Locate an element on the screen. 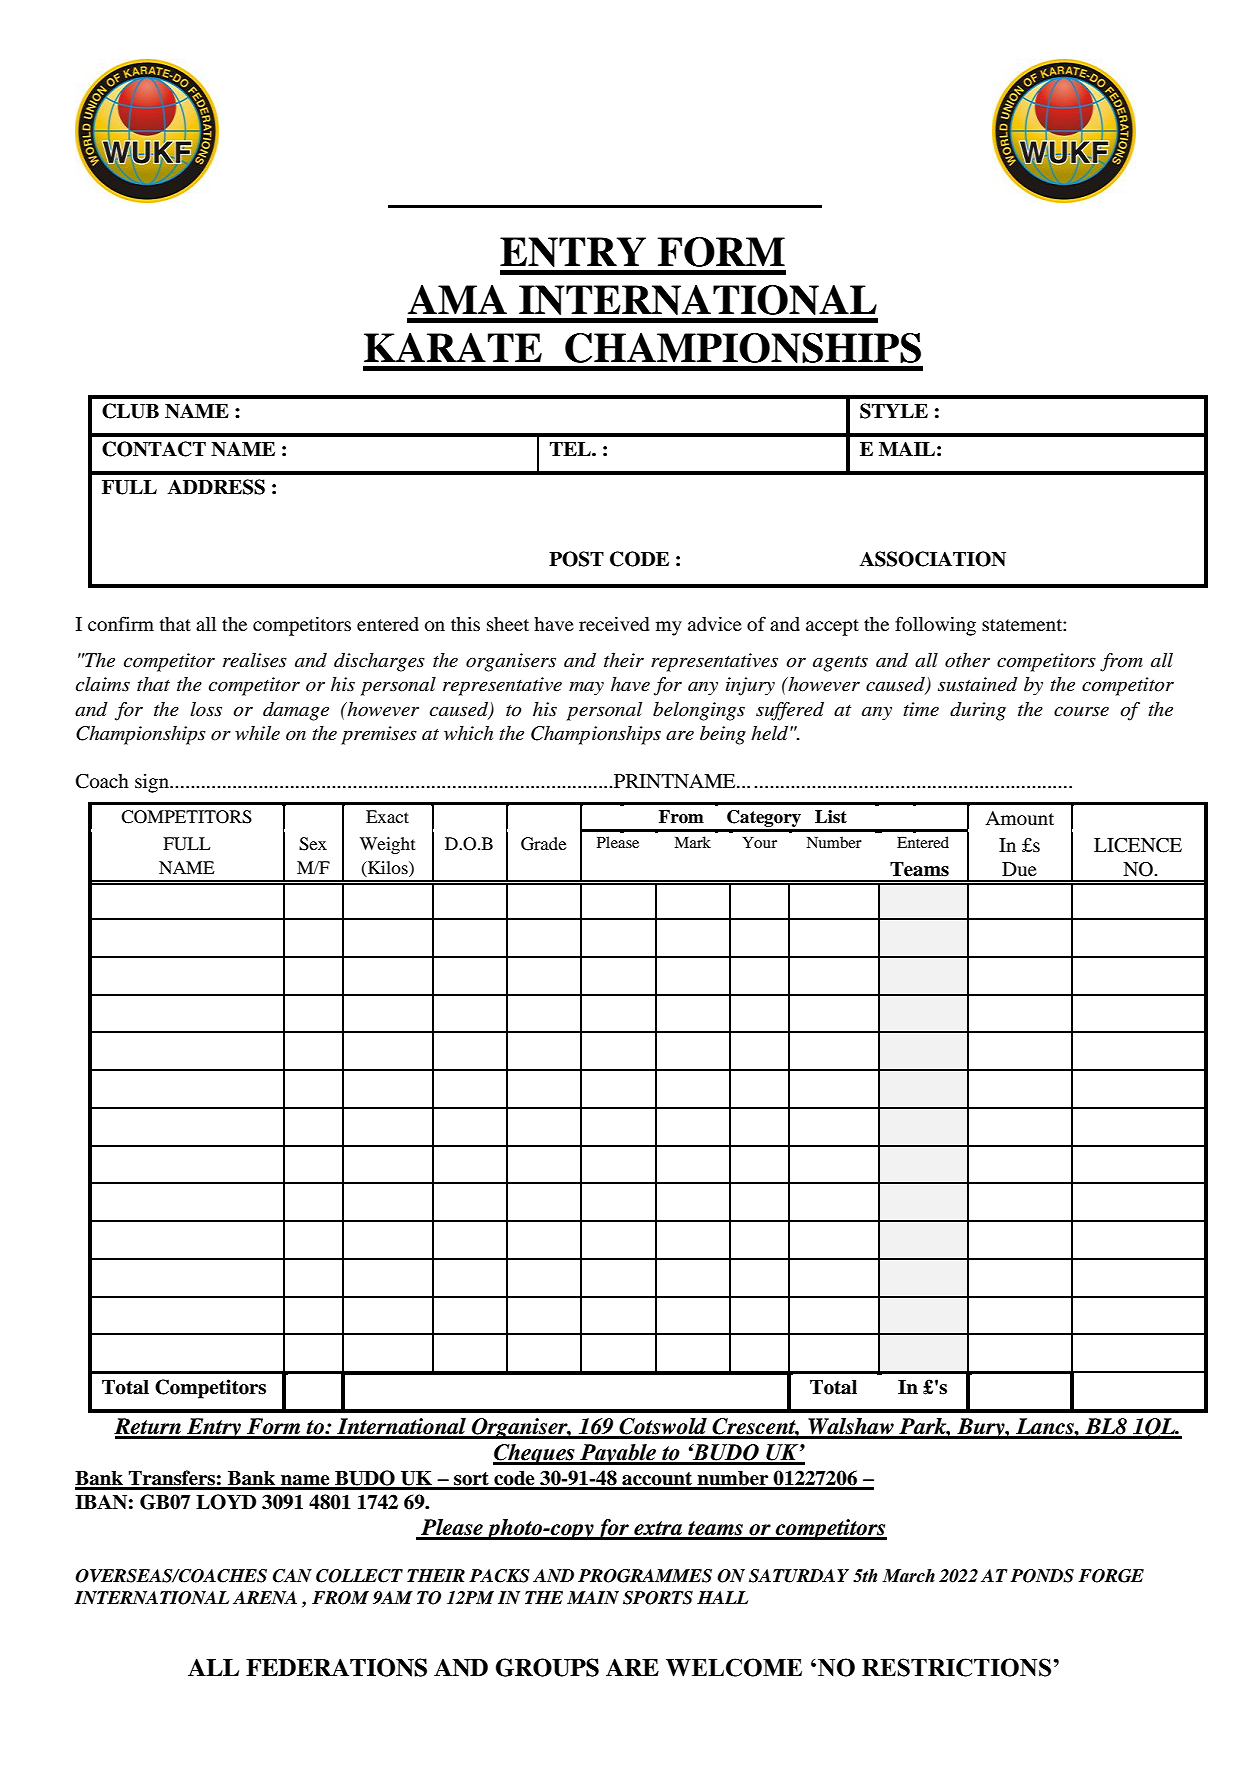 The width and height of the screenshot is (1249, 1765). STYLE is located at coordinates (894, 411).
